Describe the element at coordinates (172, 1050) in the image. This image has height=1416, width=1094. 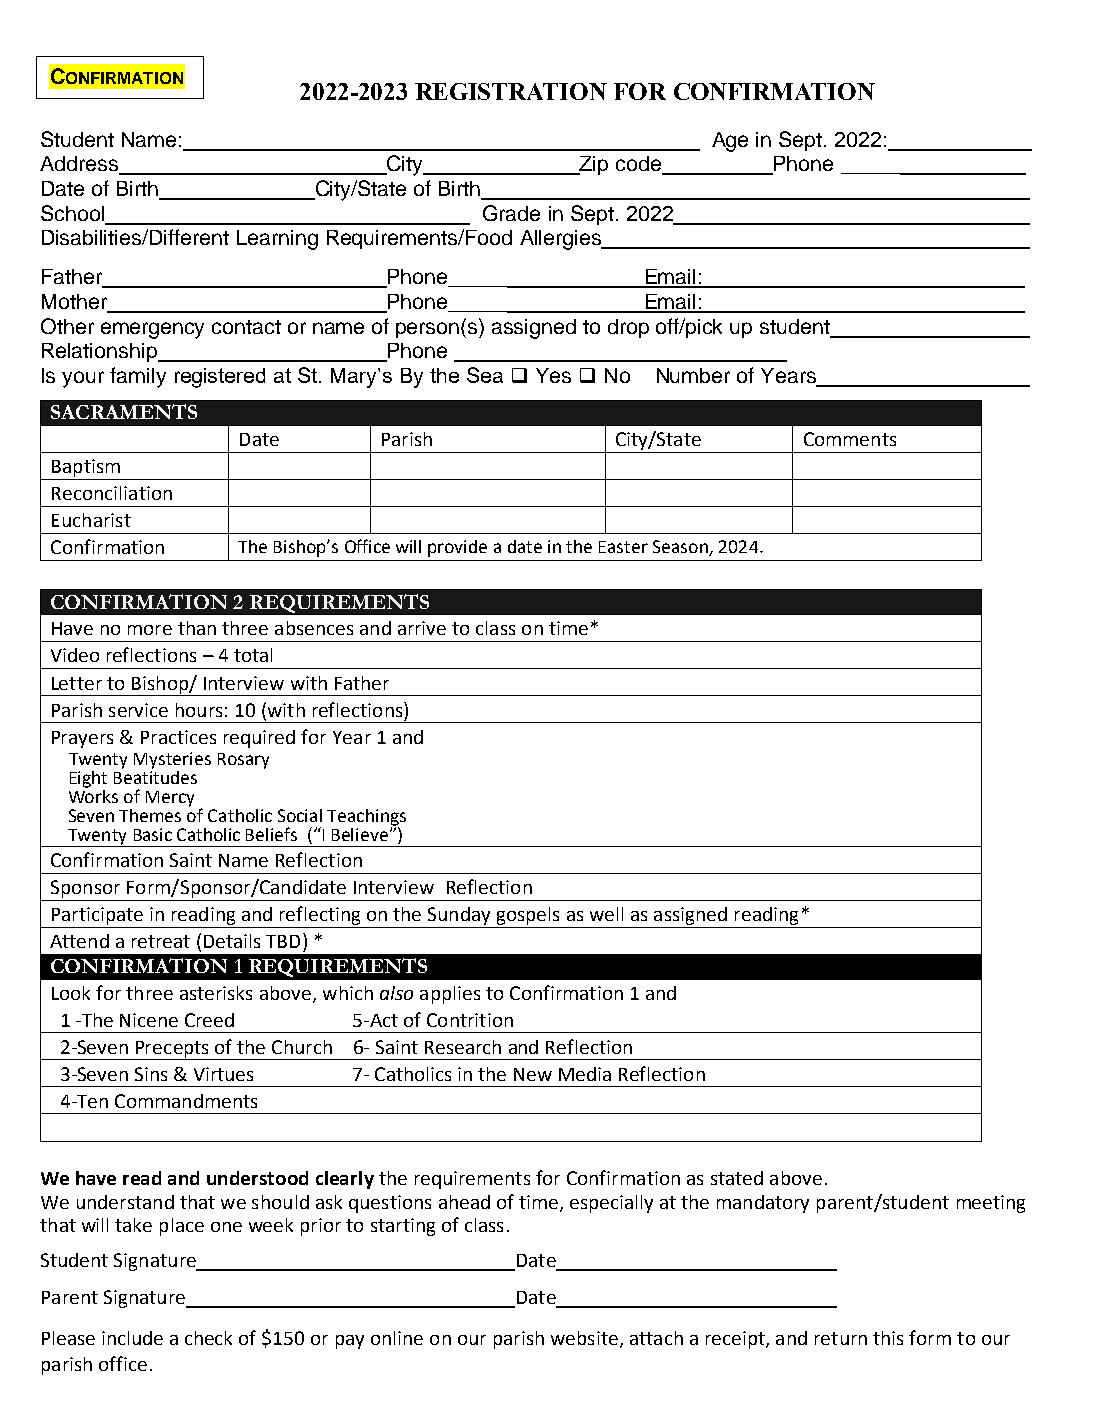
I see `Precepts` at that location.
